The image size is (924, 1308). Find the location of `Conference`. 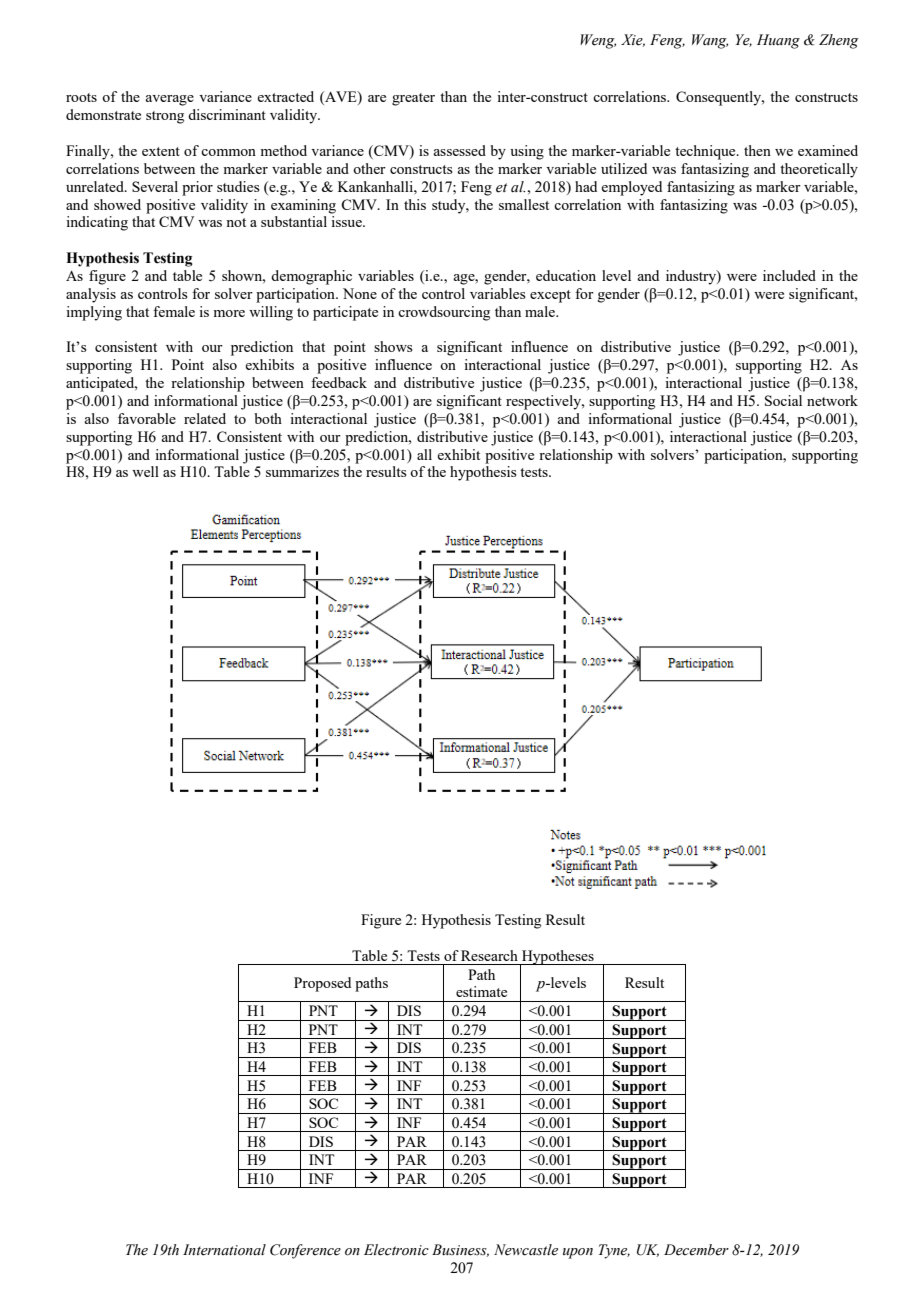

Conference is located at coordinates (305, 1251).
